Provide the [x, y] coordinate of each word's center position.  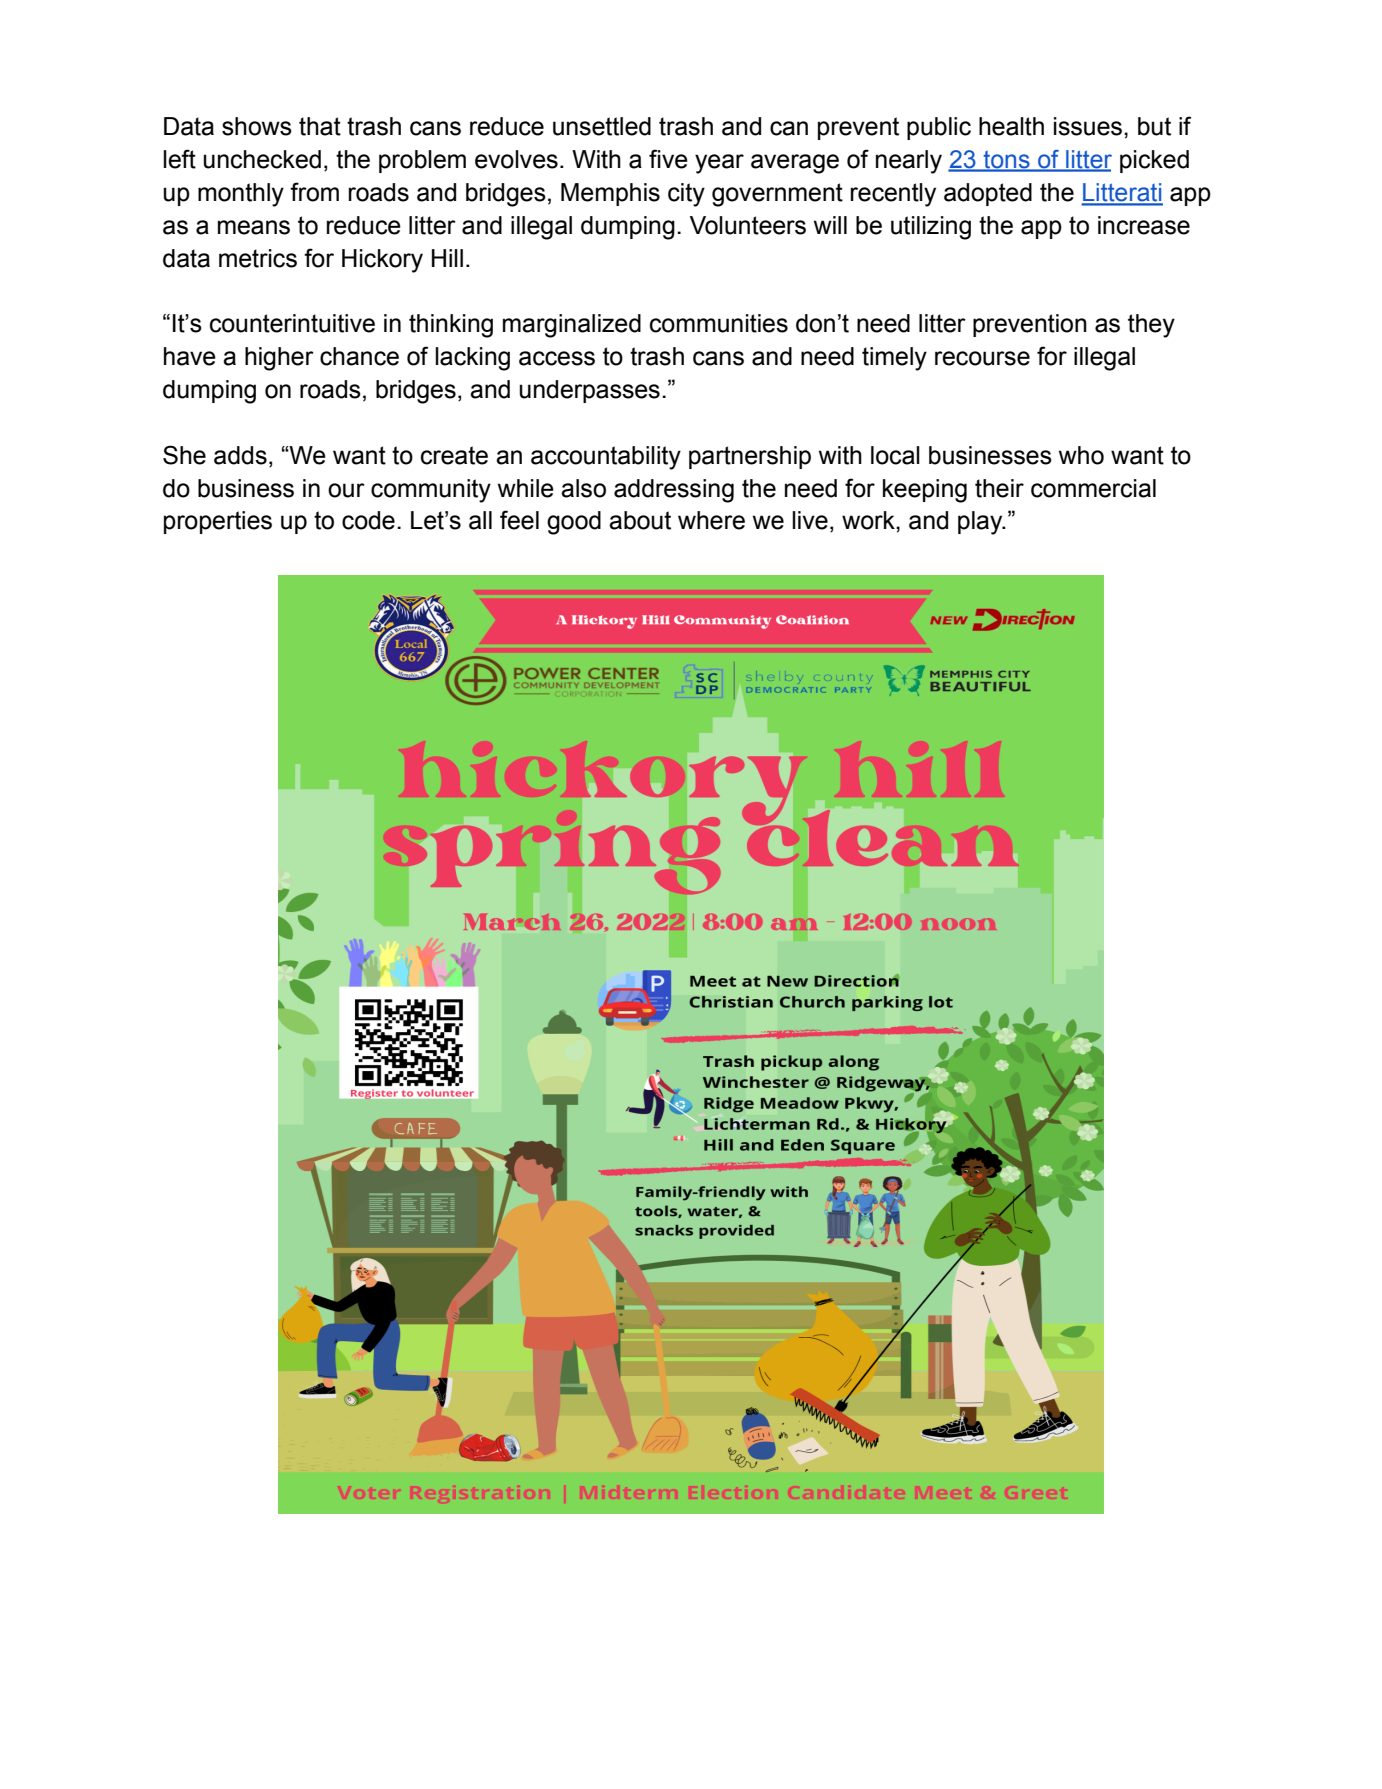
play [981, 523]
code [368, 520]
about [640, 520]
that [320, 126]
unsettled [602, 126]
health [1011, 126]
